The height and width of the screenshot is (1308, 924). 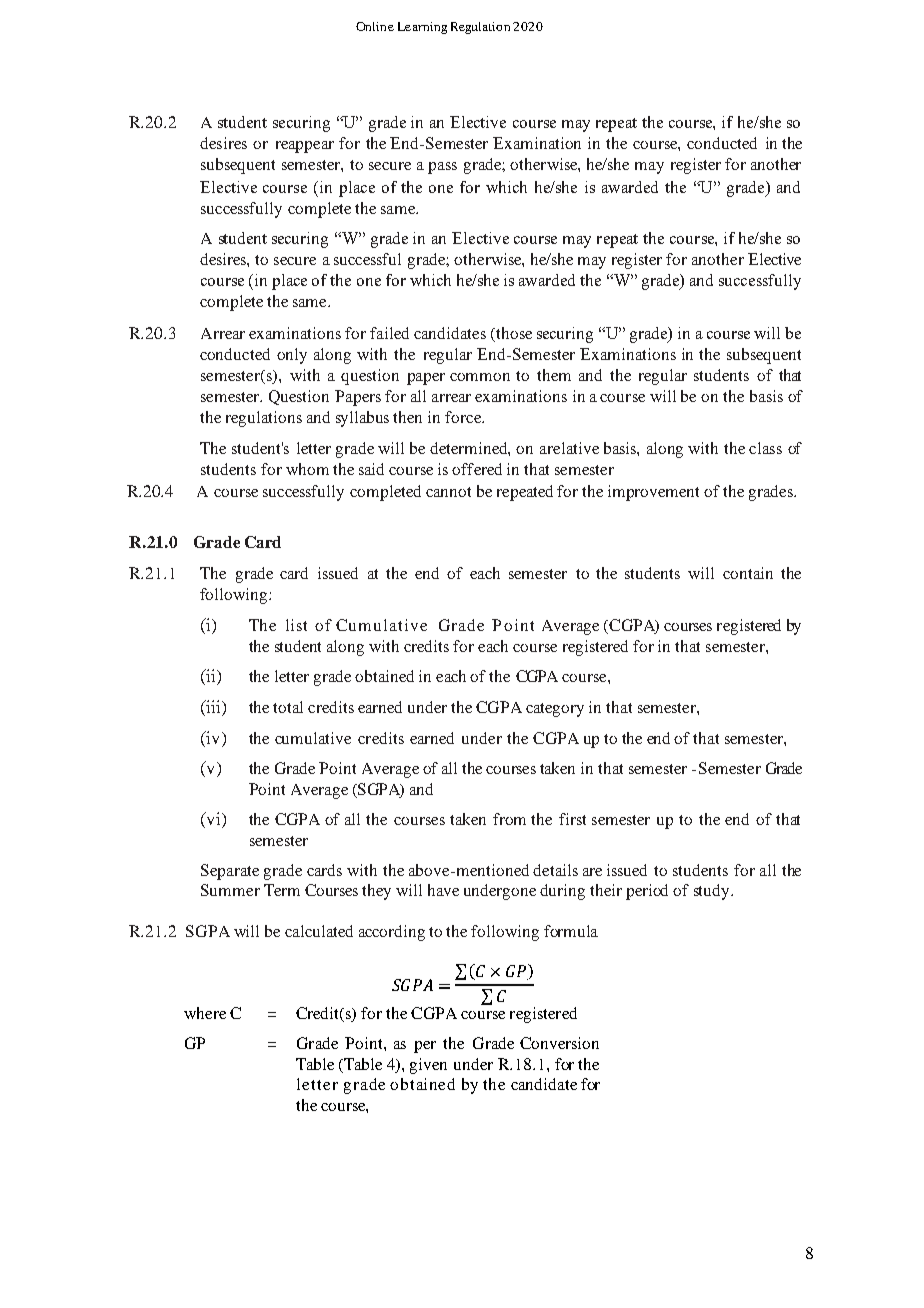 I want to click on cannot, so click(x=448, y=492).
